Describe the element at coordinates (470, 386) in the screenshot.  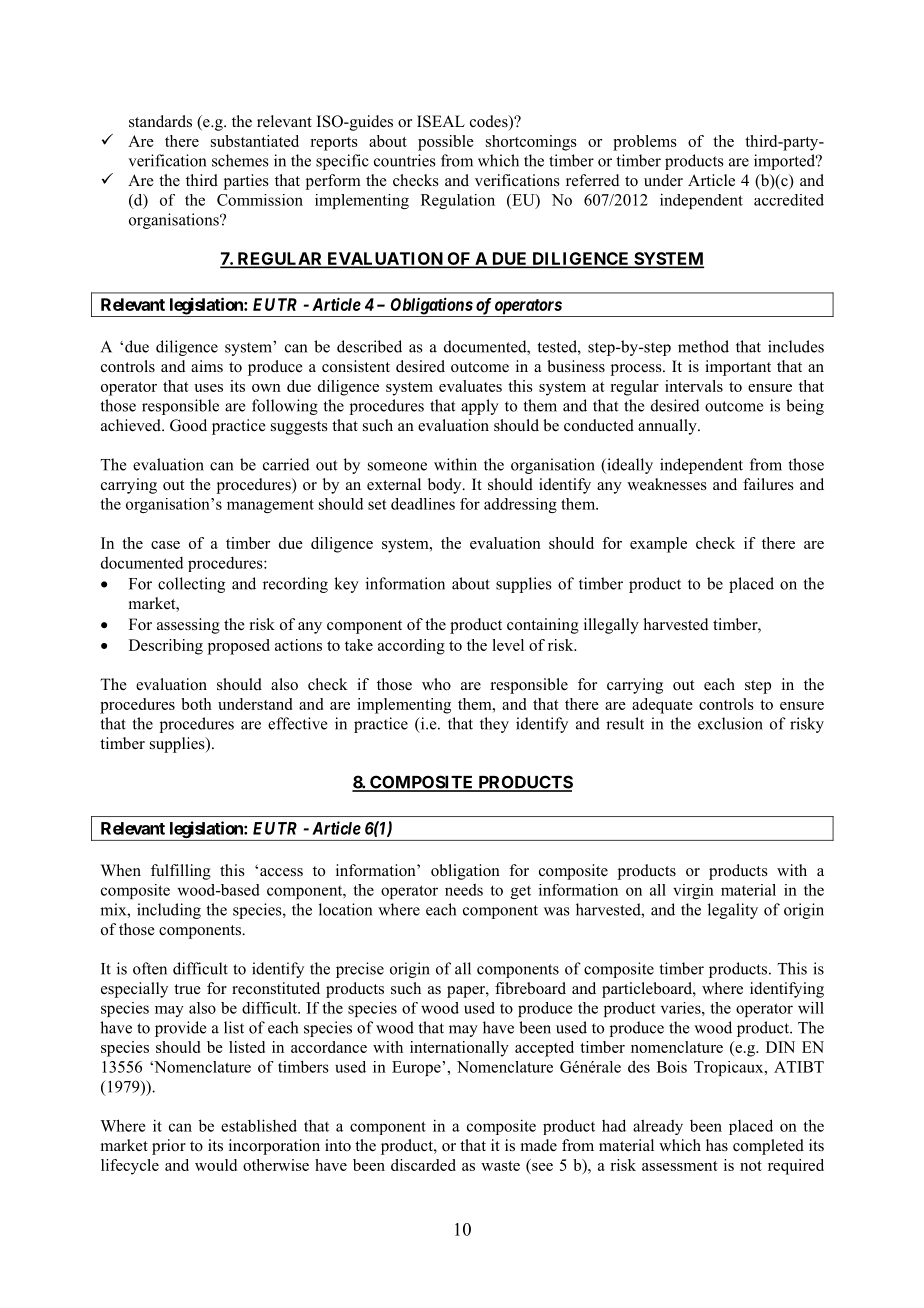
I see `evaluates` at that location.
